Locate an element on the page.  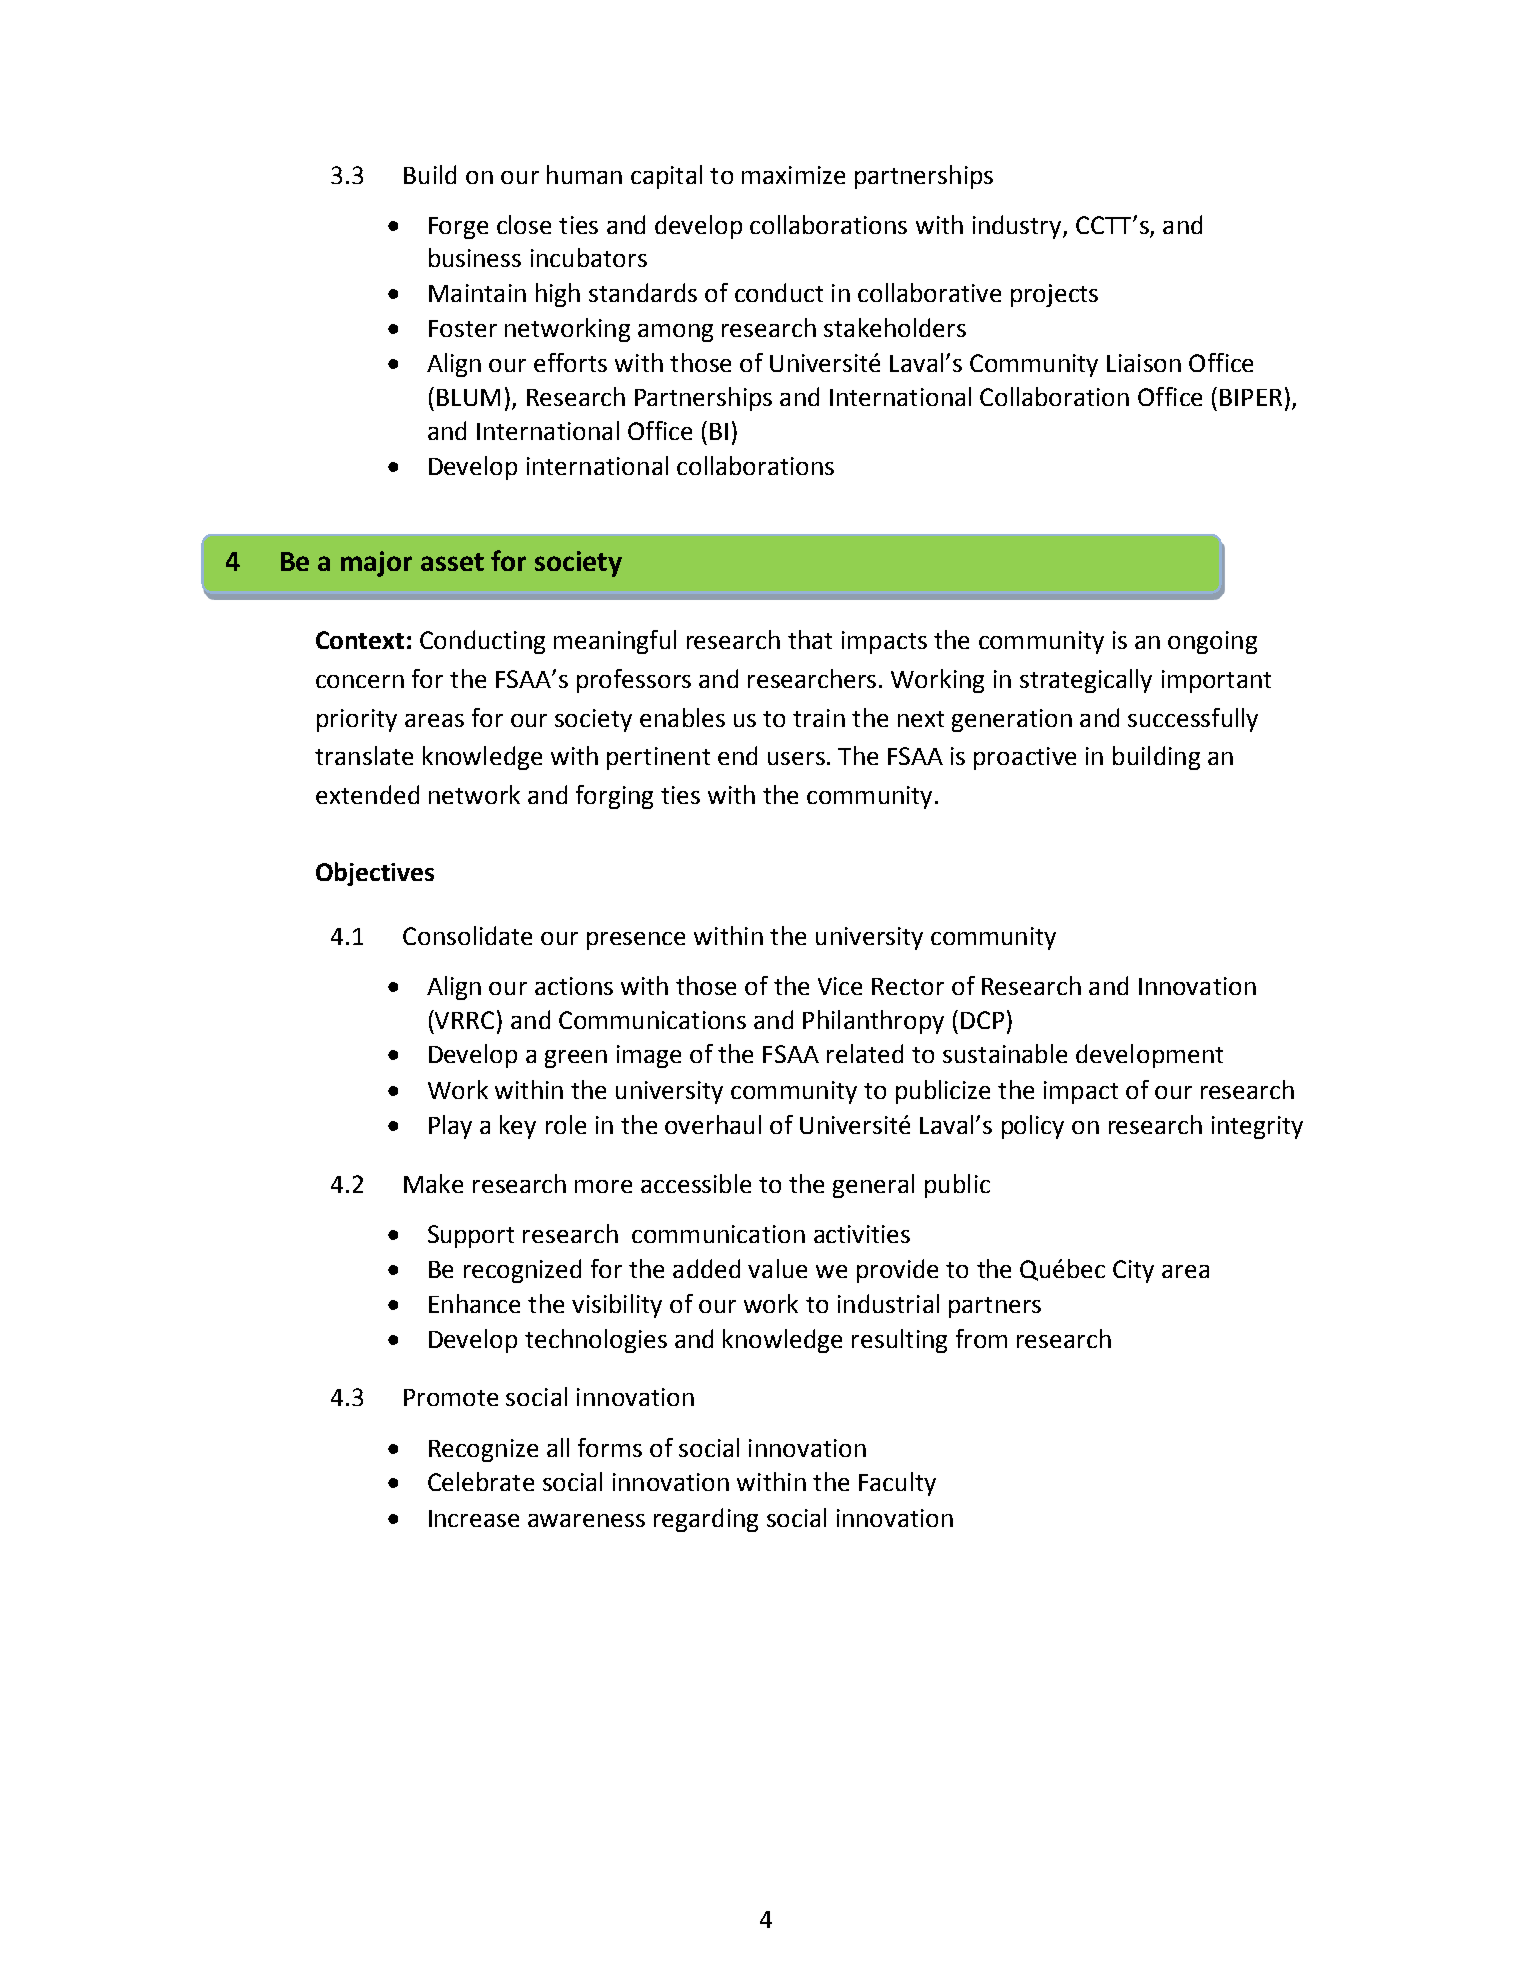
Objectives is located at coordinates (375, 874).
